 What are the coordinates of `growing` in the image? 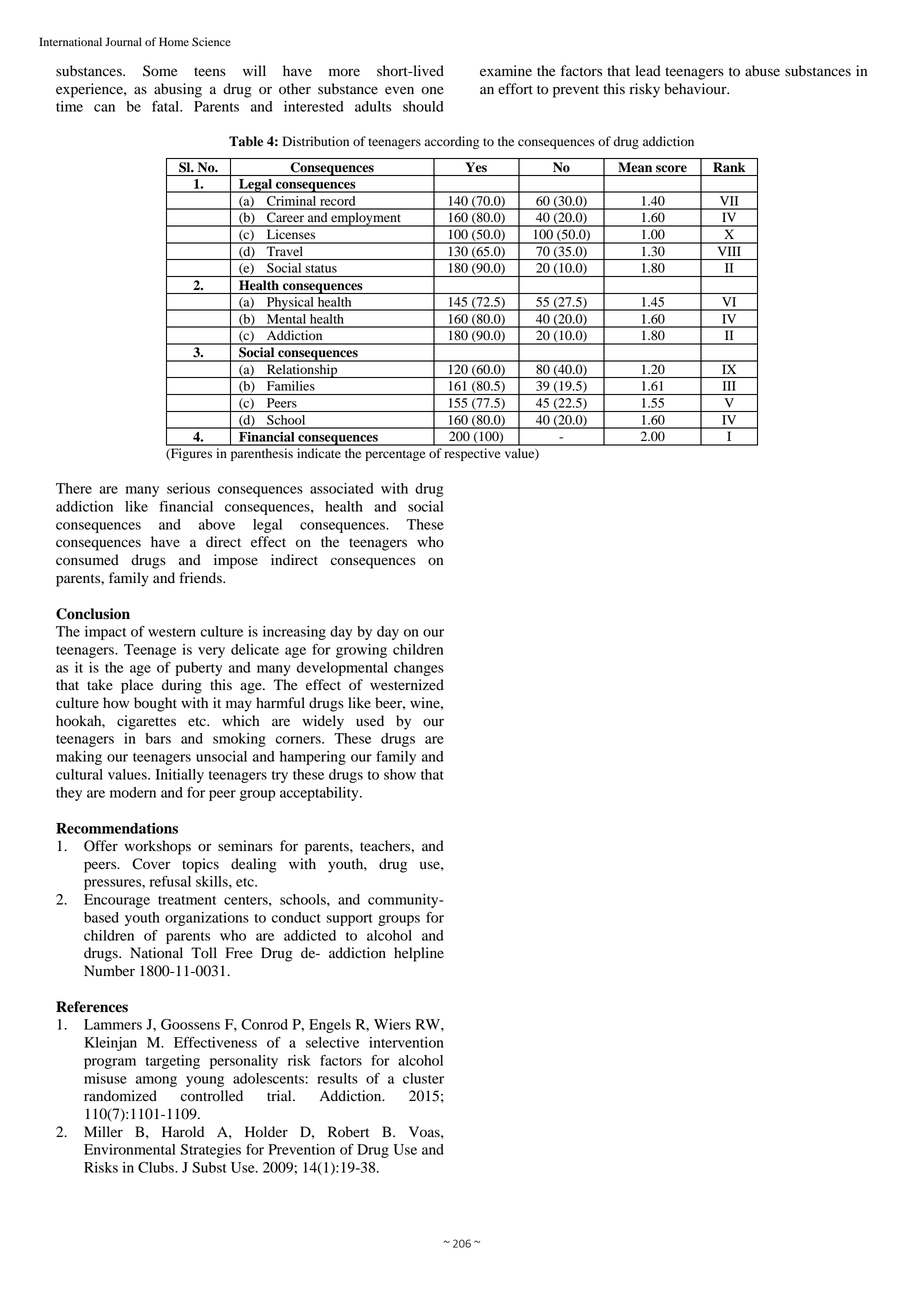 It's located at (361, 651).
